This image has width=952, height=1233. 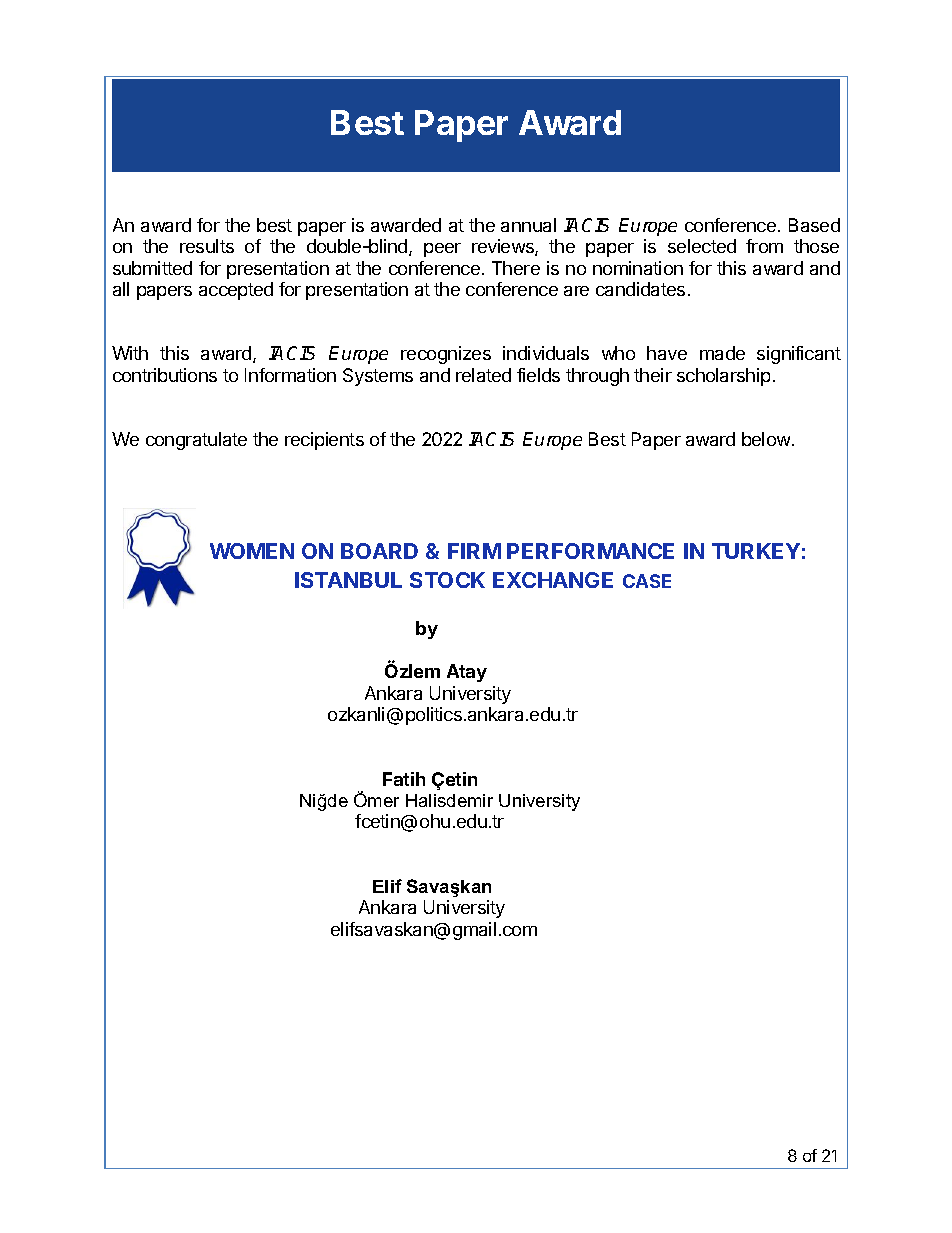 I want to click on related, so click(x=483, y=375).
